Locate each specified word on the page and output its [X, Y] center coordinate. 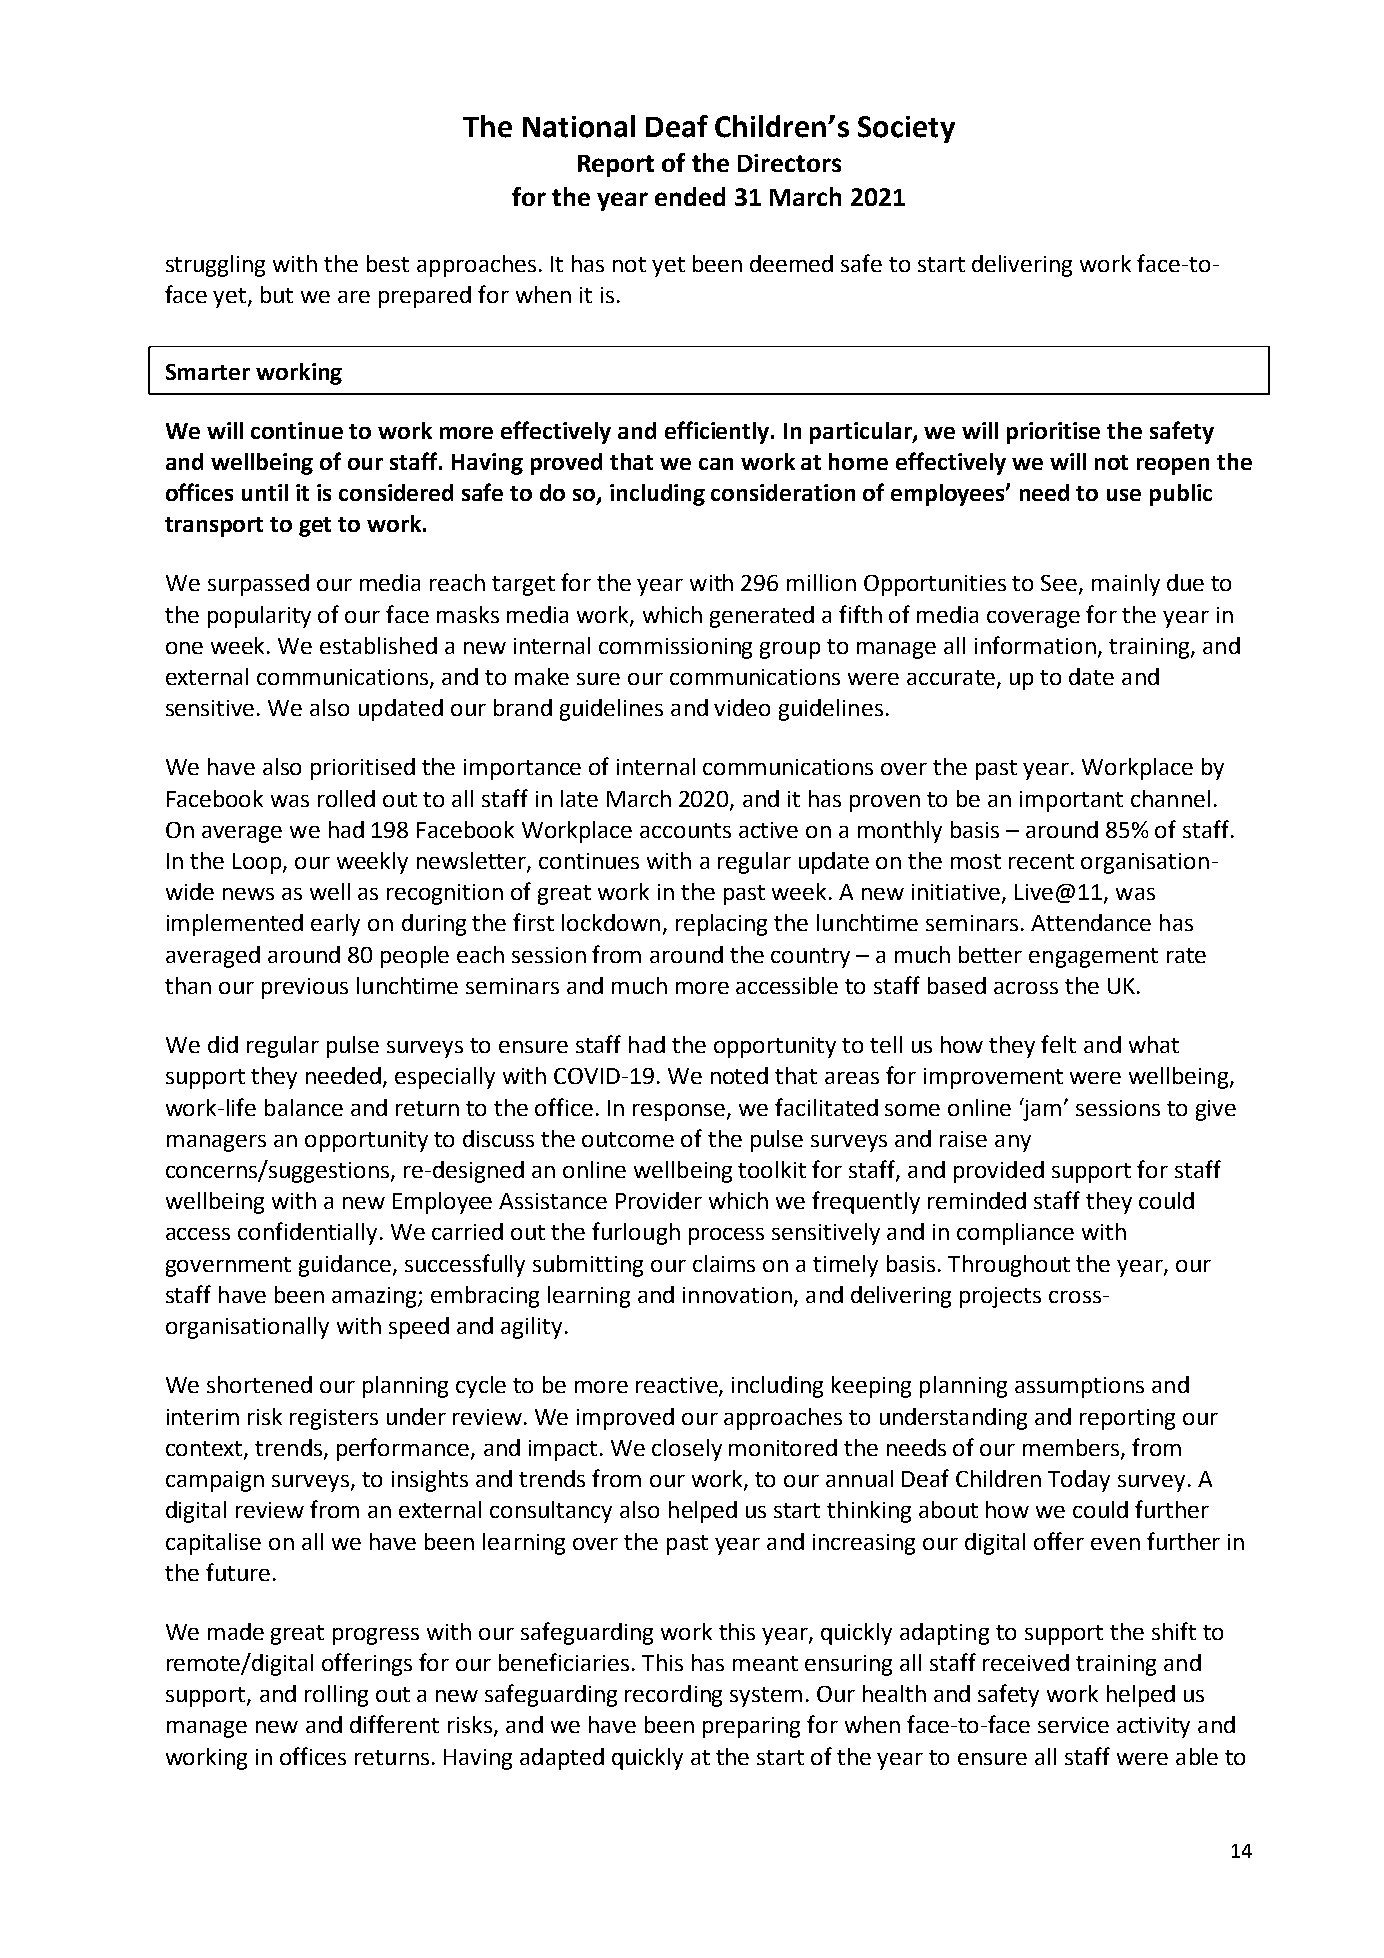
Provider [659, 1200]
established [378, 645]
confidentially [309, 1233]
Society [906, 129]
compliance [1015, 1234]
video [742, 707]
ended [690, 196]
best [388, 263]
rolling [336, 1696]
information [1035, 645]
